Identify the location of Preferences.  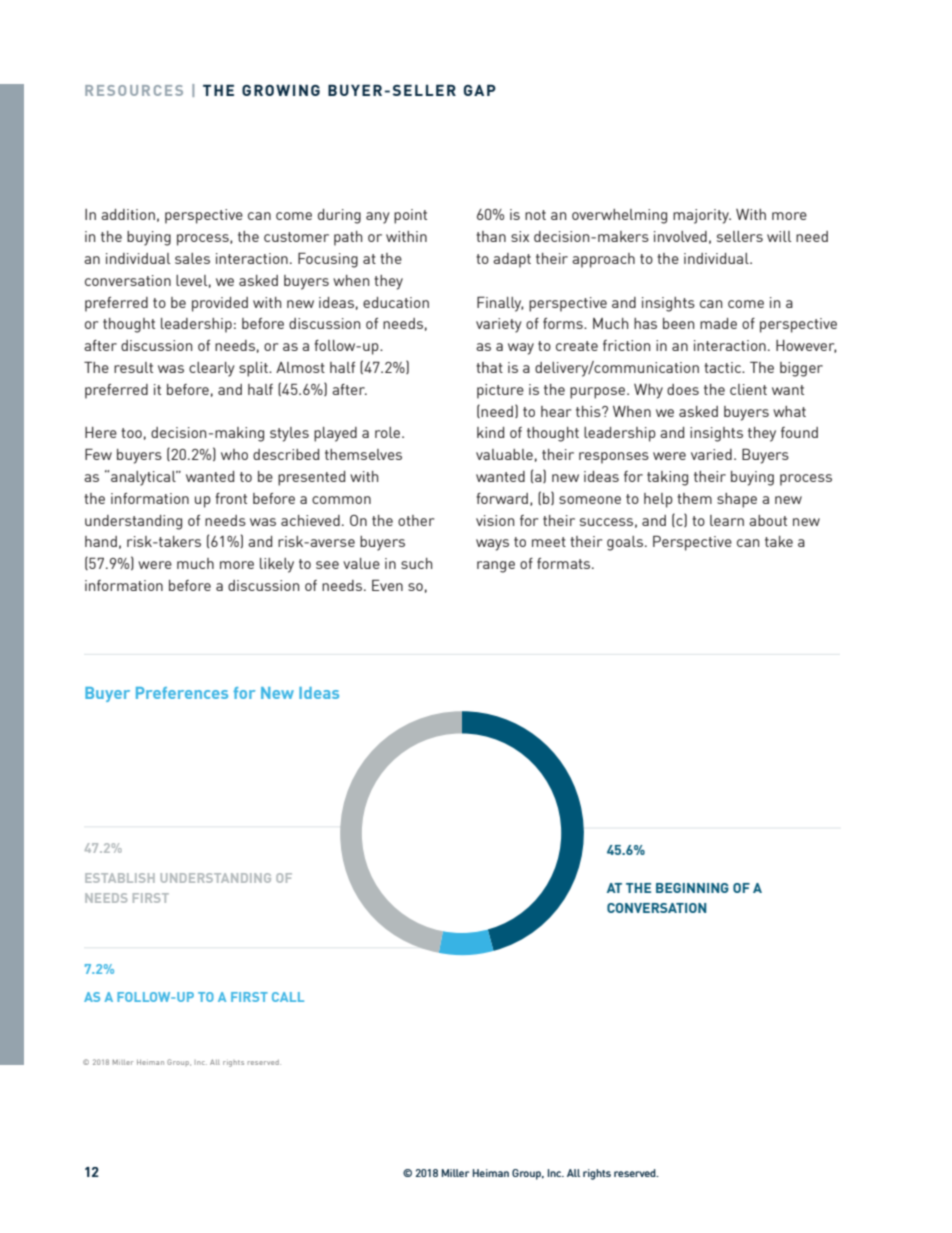
(182, 693).
